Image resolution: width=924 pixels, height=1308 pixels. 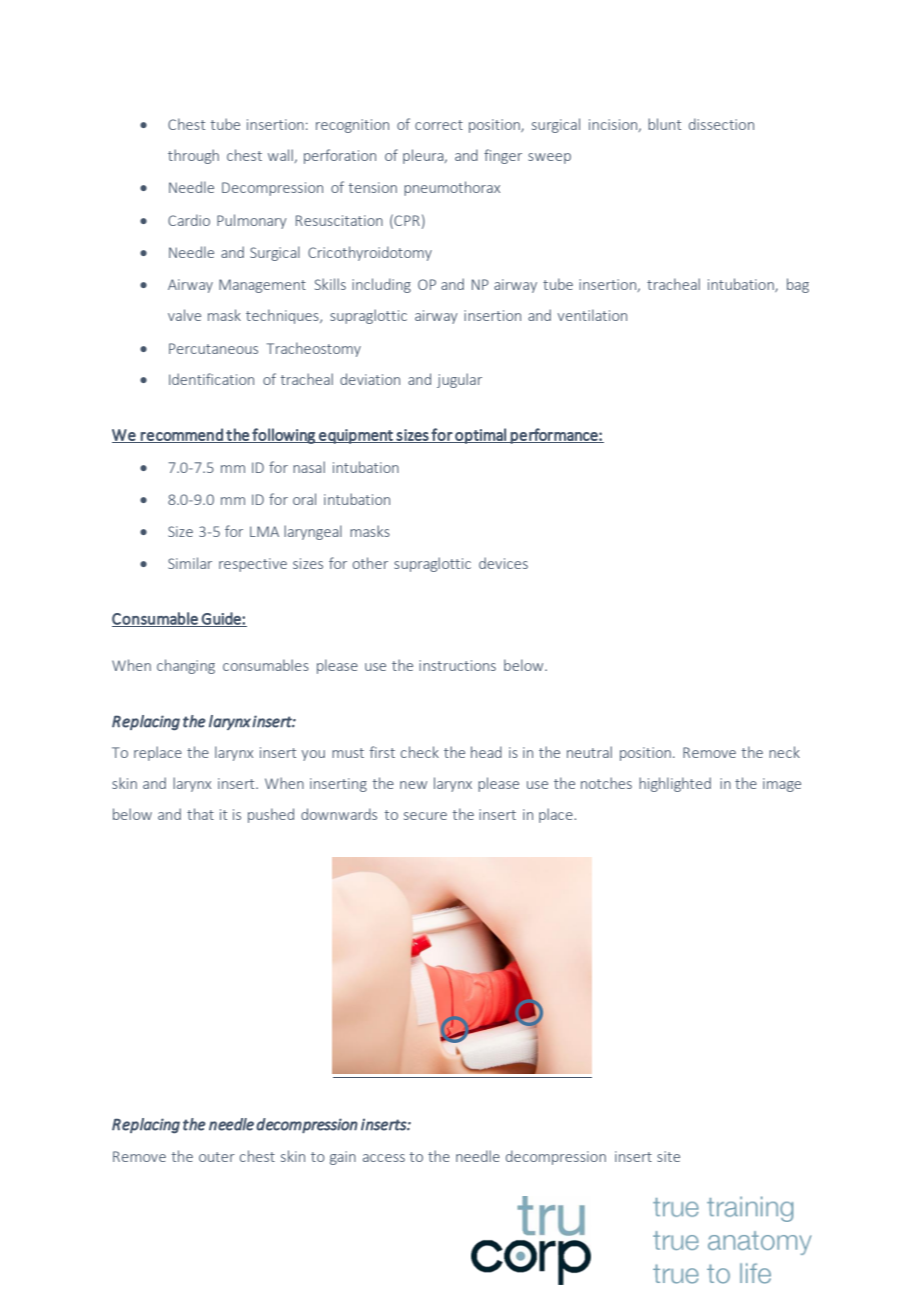 I want to click on head, so click(x=486, y=752).
